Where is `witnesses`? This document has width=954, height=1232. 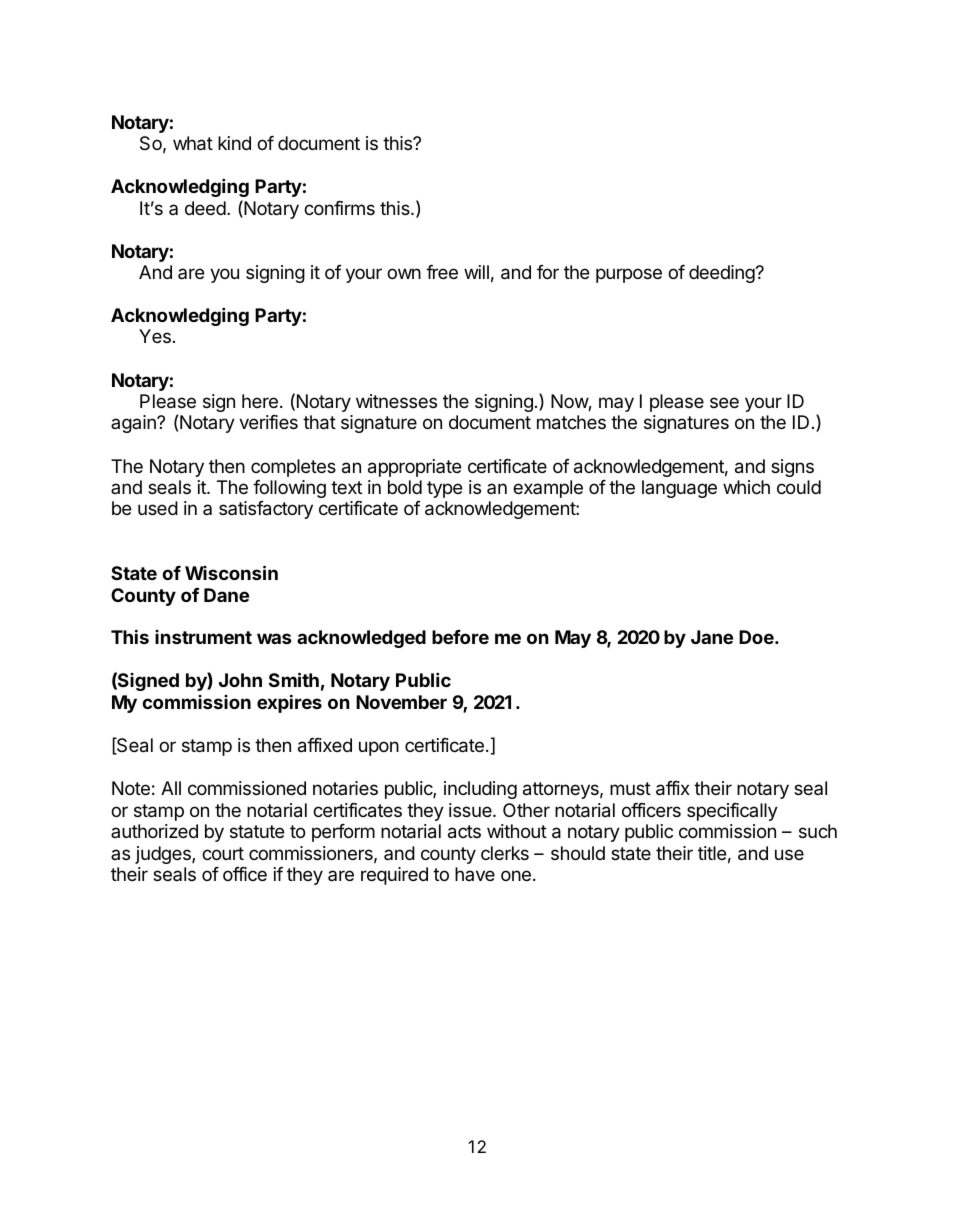 witnesses is located at coordinates (396, 401).
